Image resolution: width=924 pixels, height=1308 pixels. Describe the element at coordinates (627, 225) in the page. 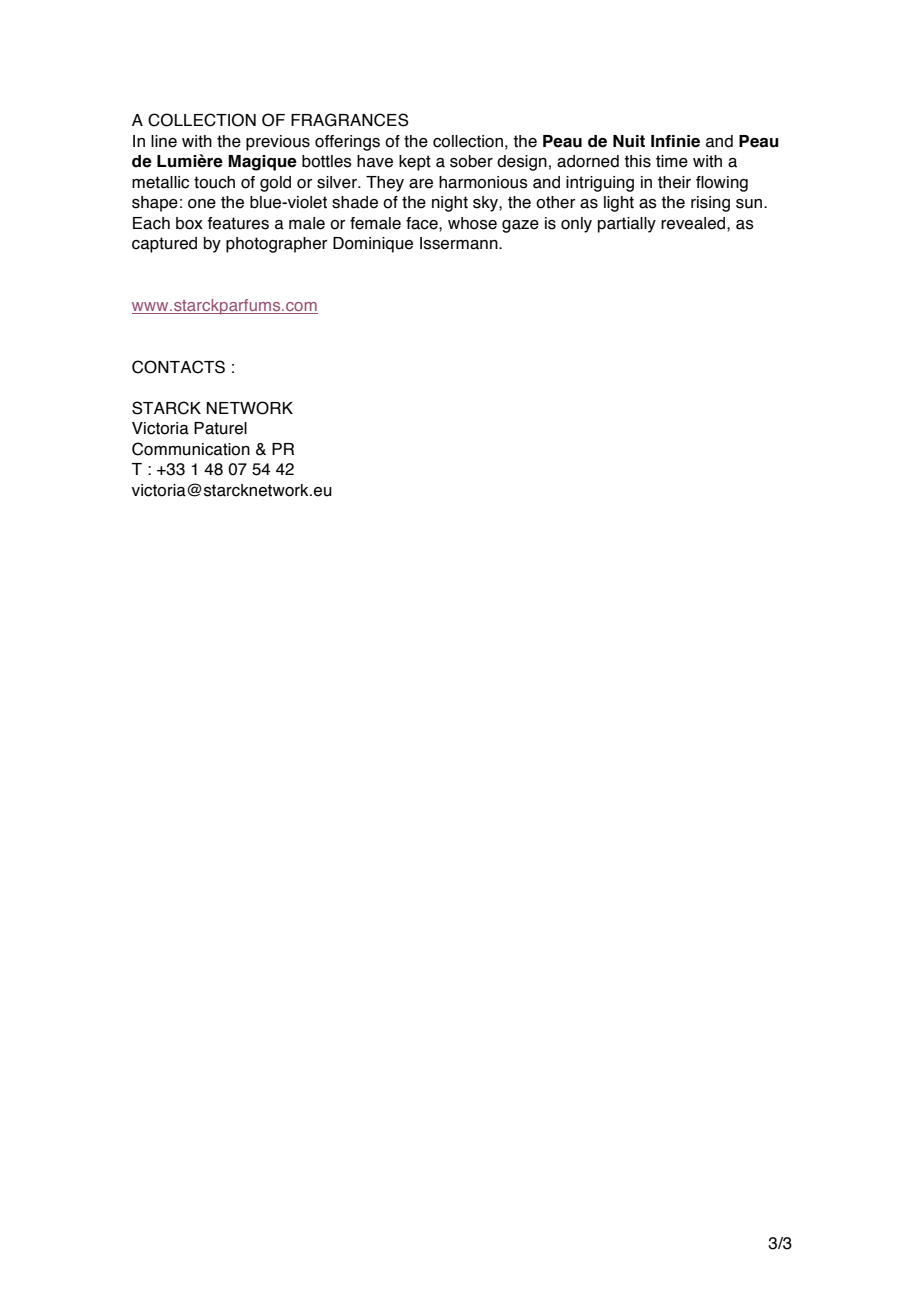

I see `partially` at that location.
